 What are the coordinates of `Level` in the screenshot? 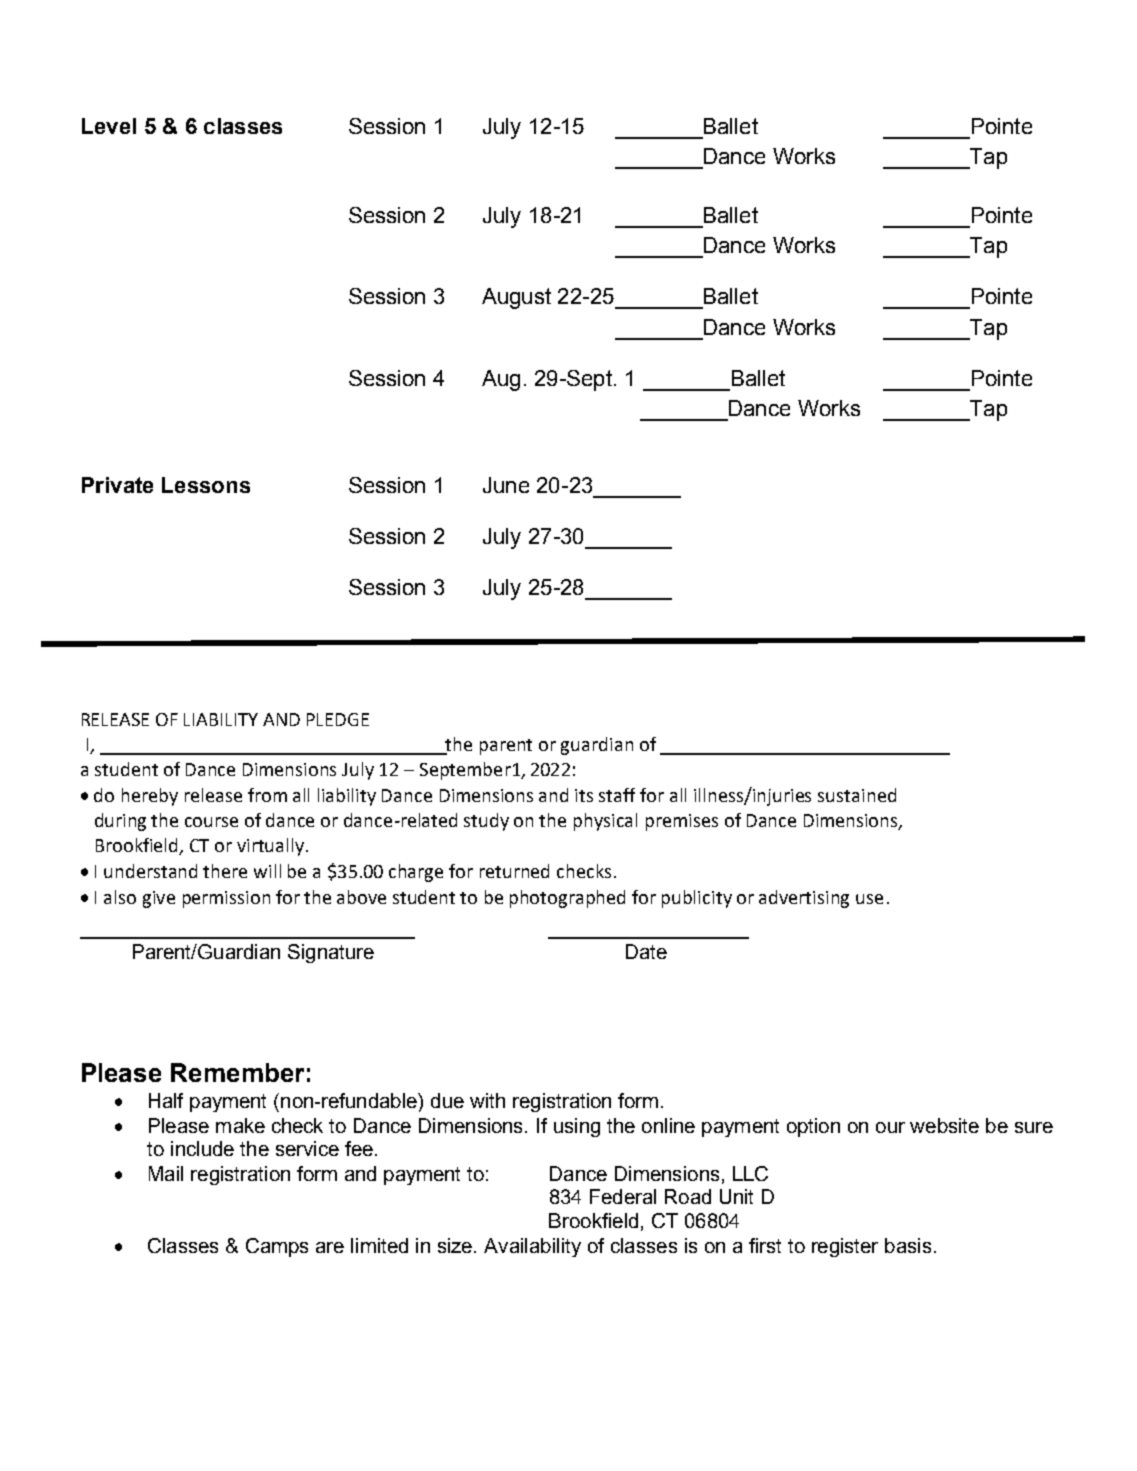 It's located at (109, 126).
